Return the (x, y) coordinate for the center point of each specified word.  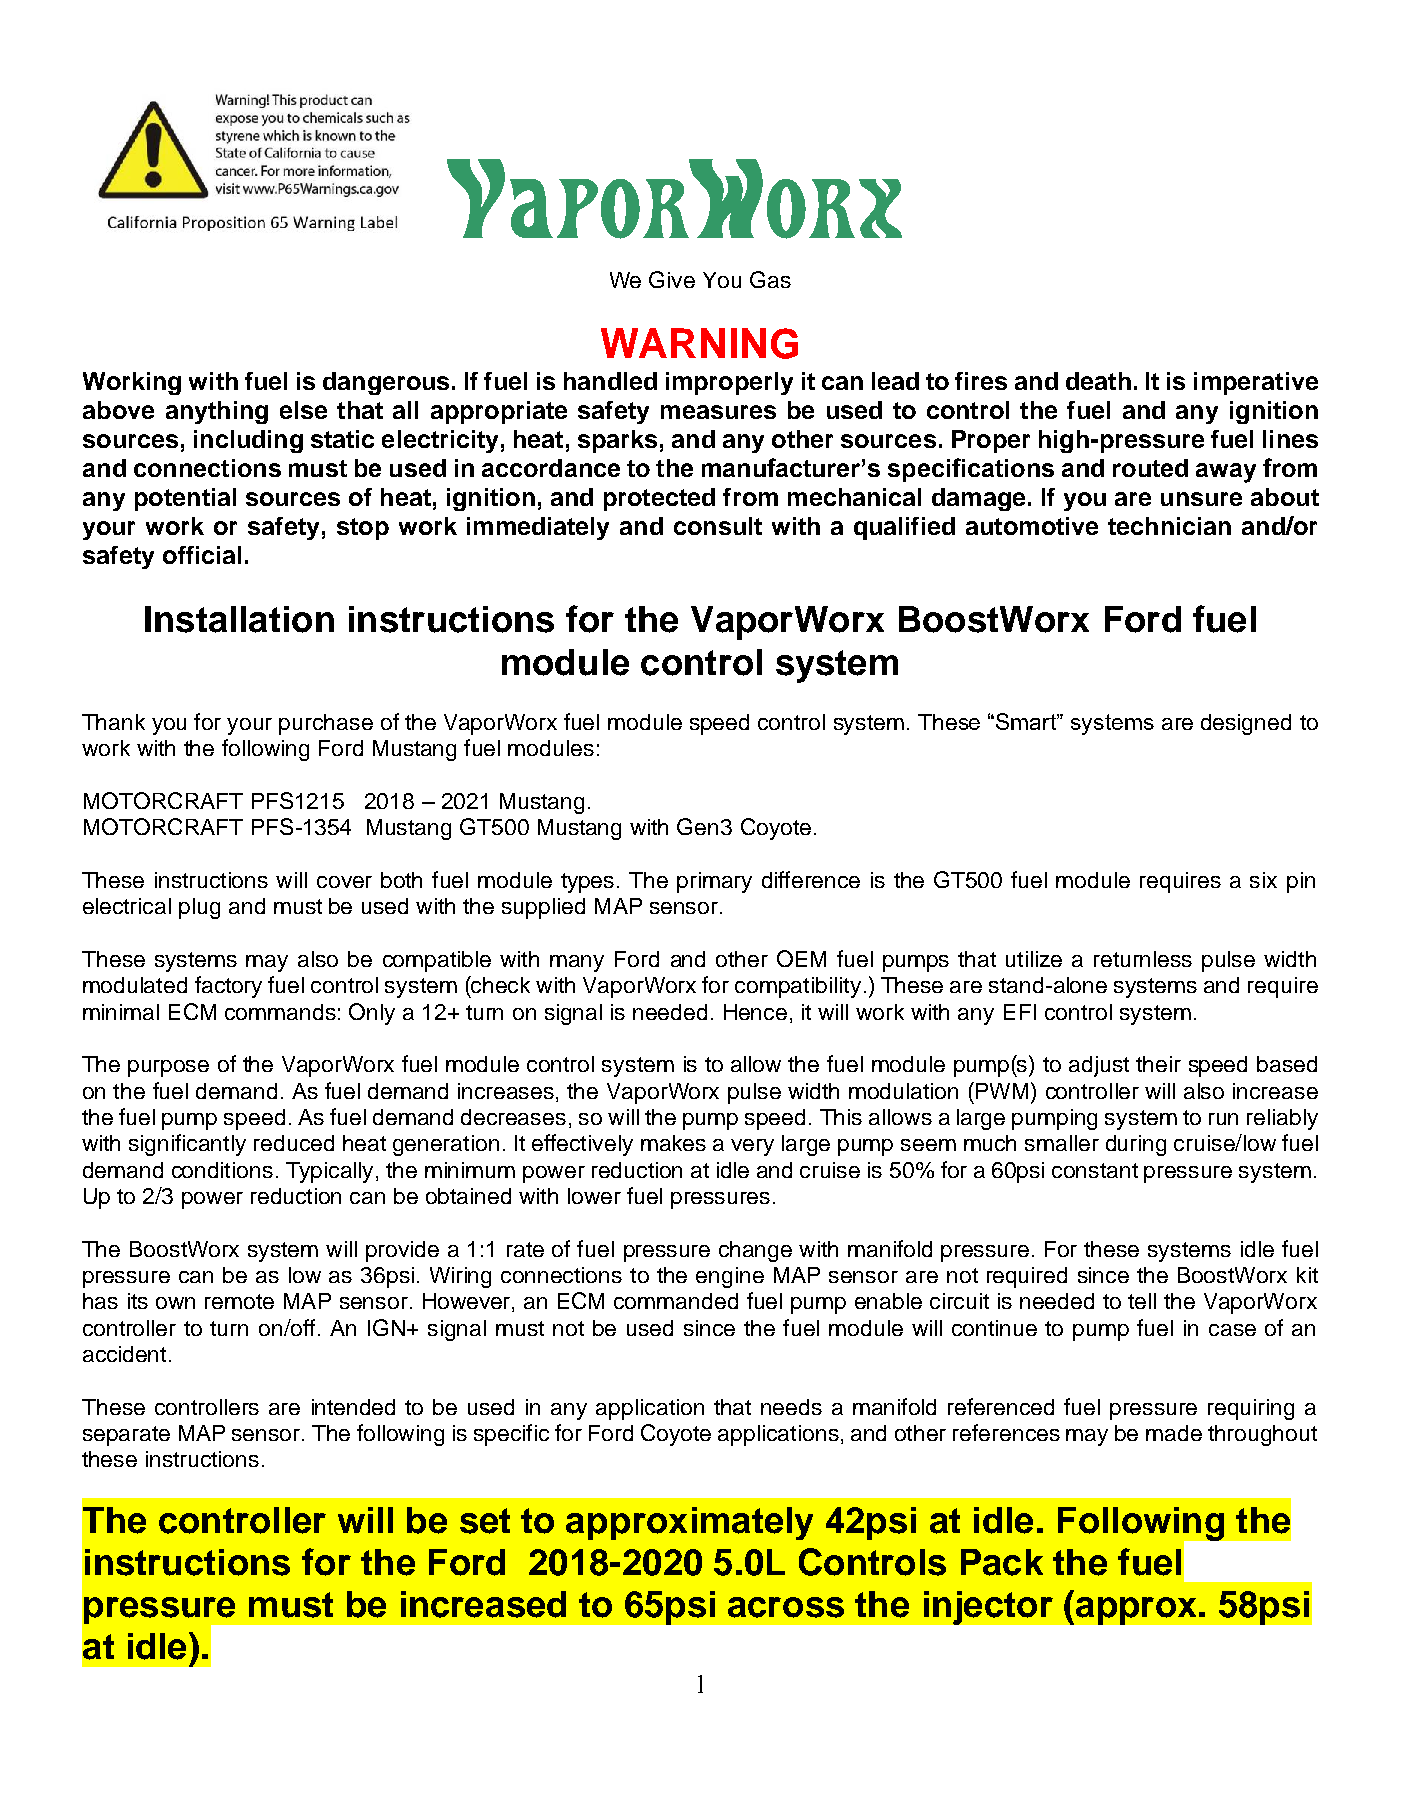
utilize (1034, 959)
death (1098, 381)
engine (730, 1277)
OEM (801, 958)
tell (1142, 1301)
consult (718, 526)
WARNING (699, 343)
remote (239, 1301)
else (303, 410)
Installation (239, 619)
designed (1246, 724)
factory (228, 987)
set (485, 1521)
